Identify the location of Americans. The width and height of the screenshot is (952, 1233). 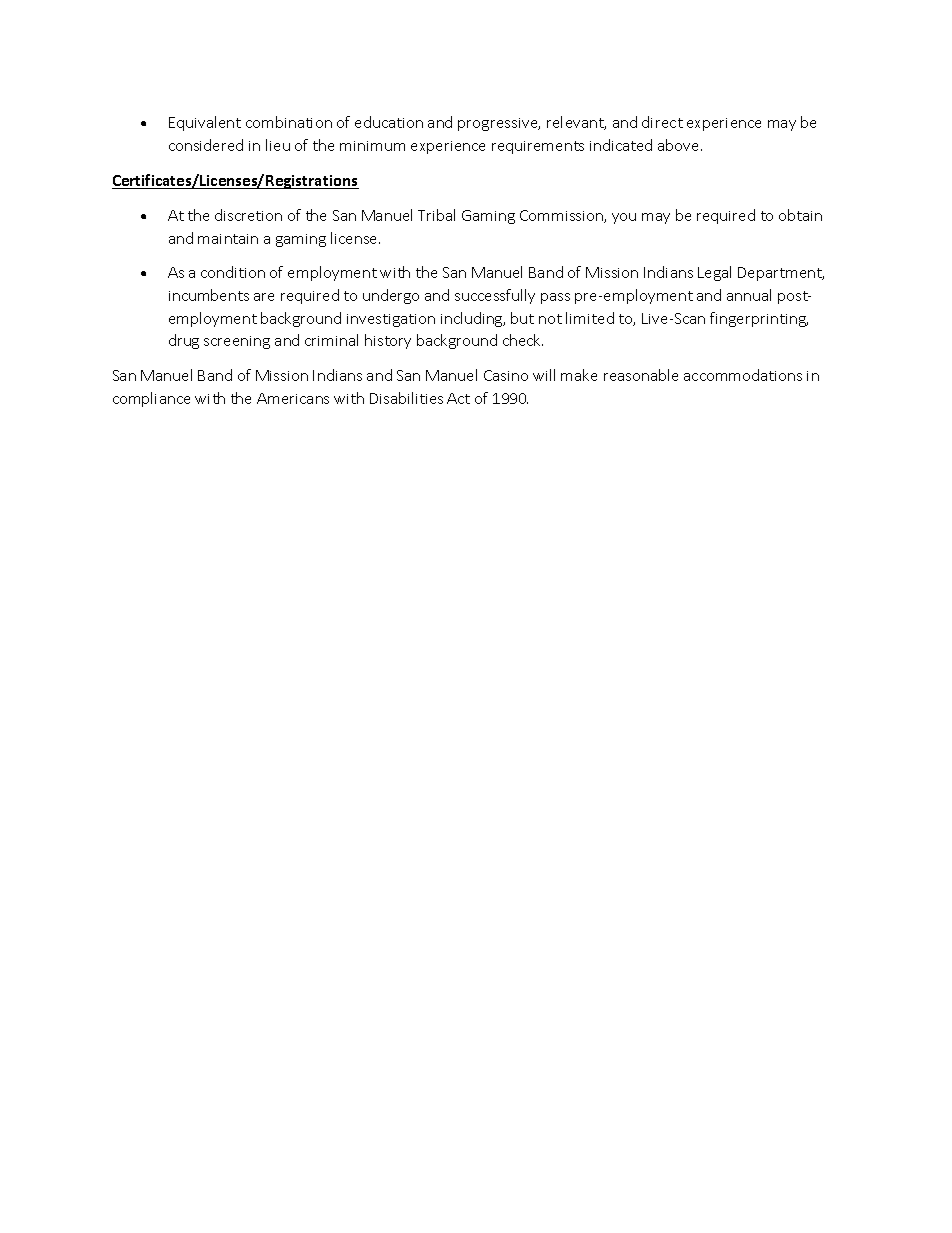
(293, 398).
